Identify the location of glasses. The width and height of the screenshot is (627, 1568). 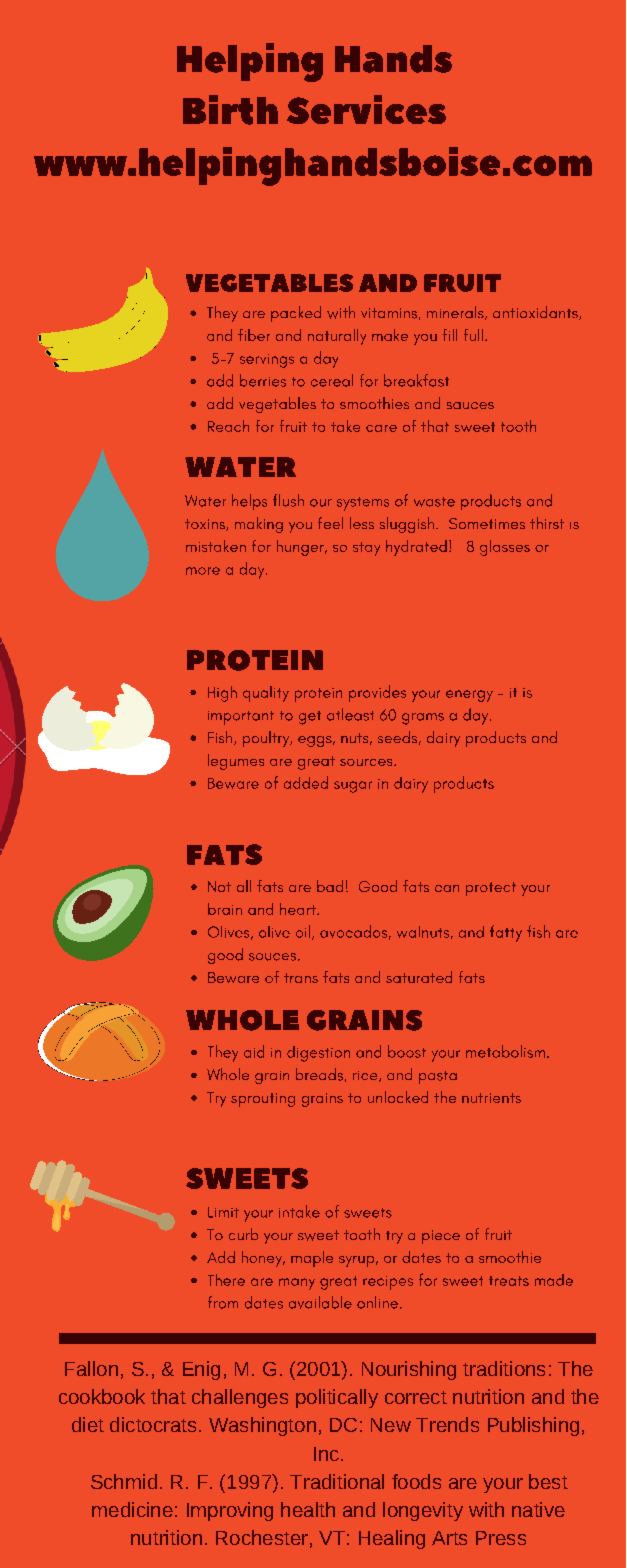
(505, 548).
